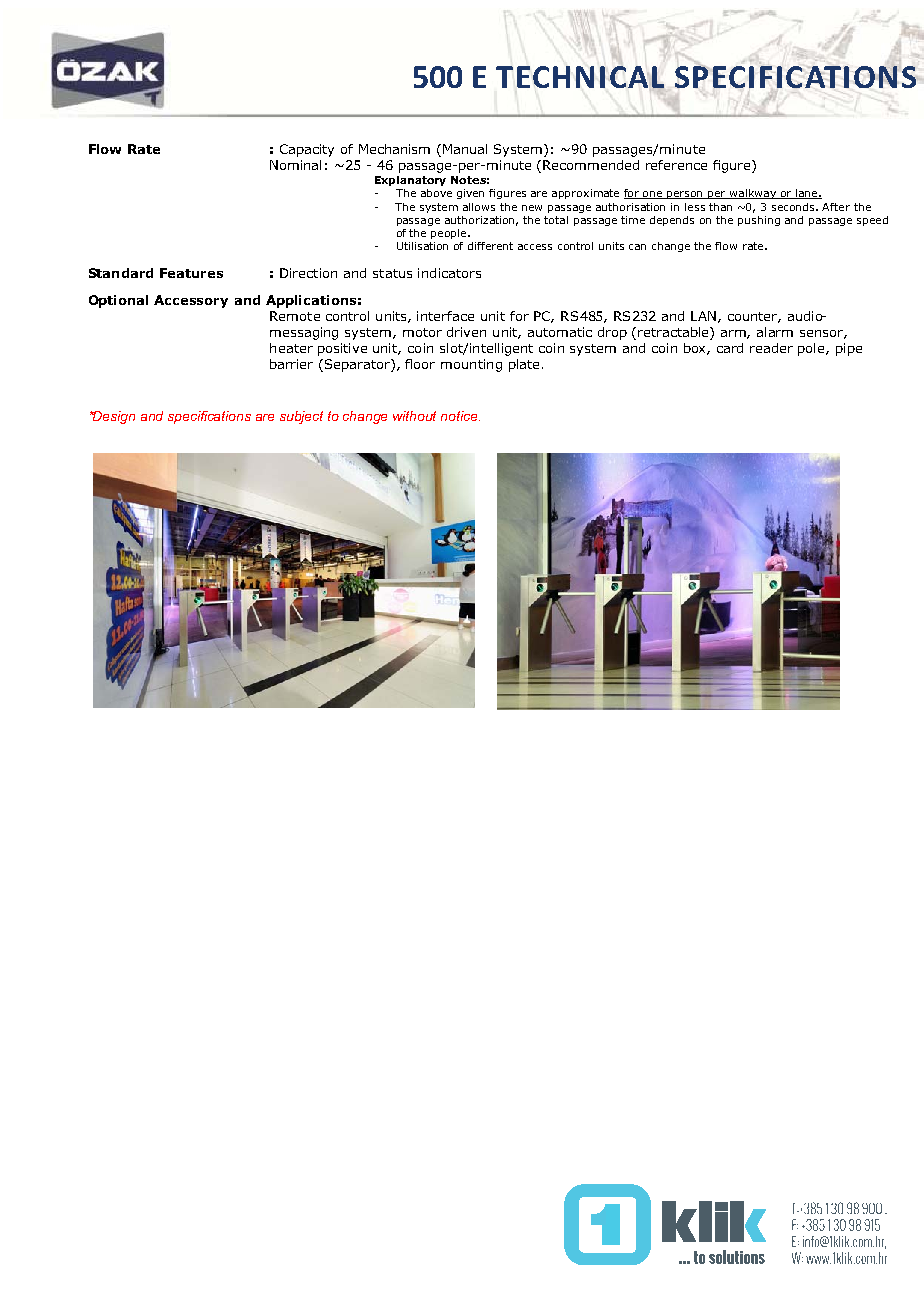  What do you see at coordinates (291, 348) in the document?
I see `heater` at bounding box center [291, 348].
